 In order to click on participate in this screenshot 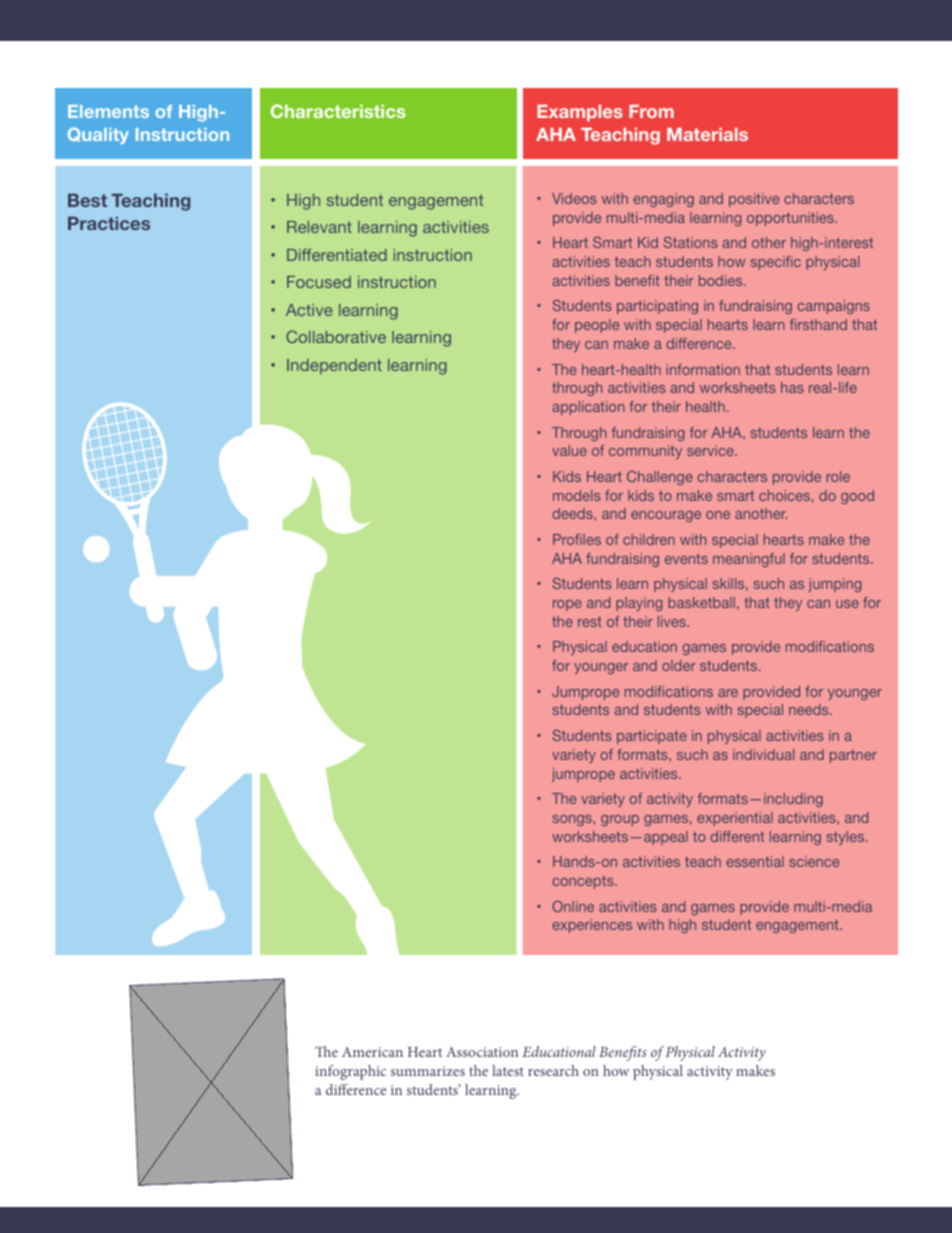, I will do `click(652, 737)`.
